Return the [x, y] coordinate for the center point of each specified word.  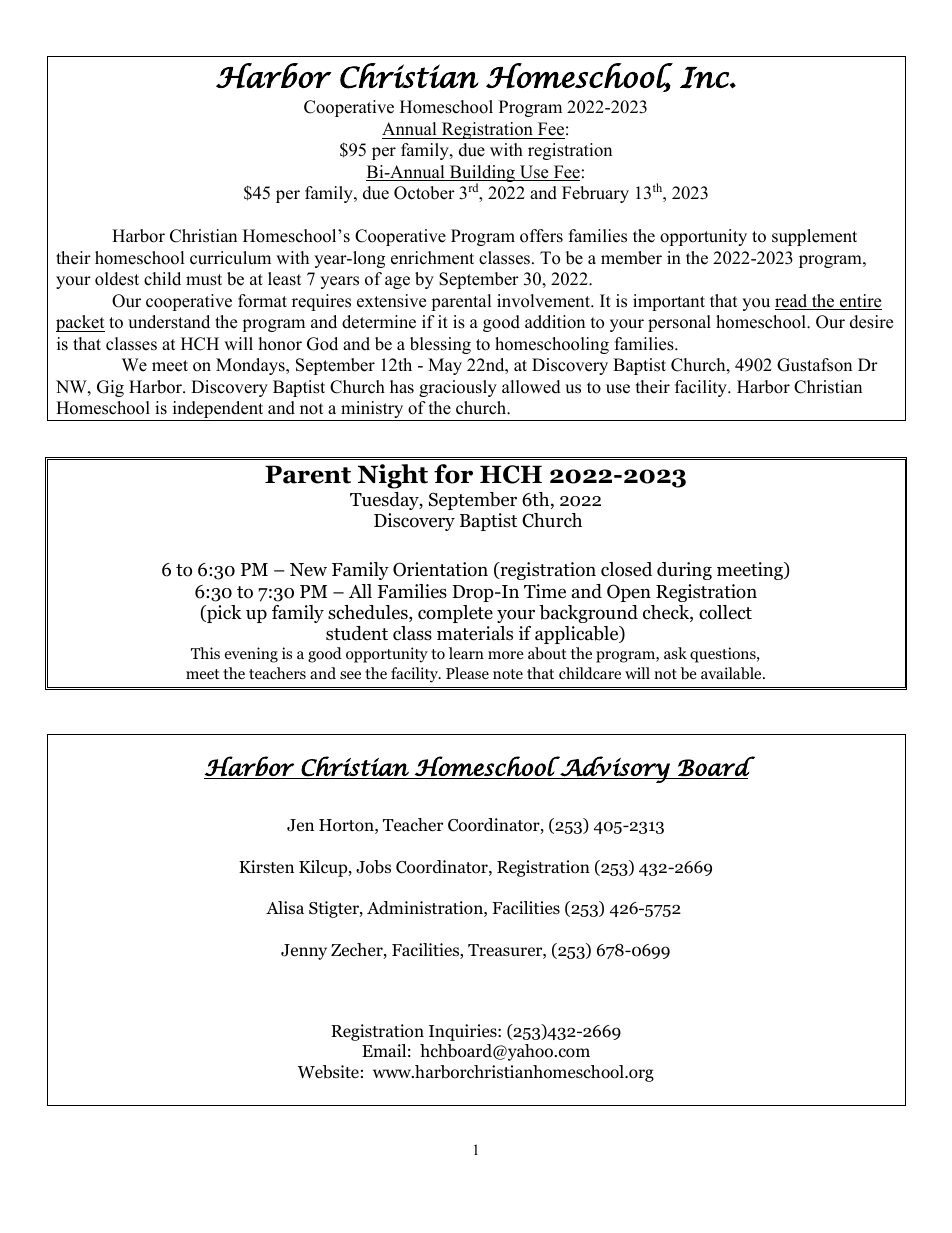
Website [328, 1072]
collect [725, 612]
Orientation [440, 569]
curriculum [230, 258]
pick [223, 614]
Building [482, 175]
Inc [705, 77]
